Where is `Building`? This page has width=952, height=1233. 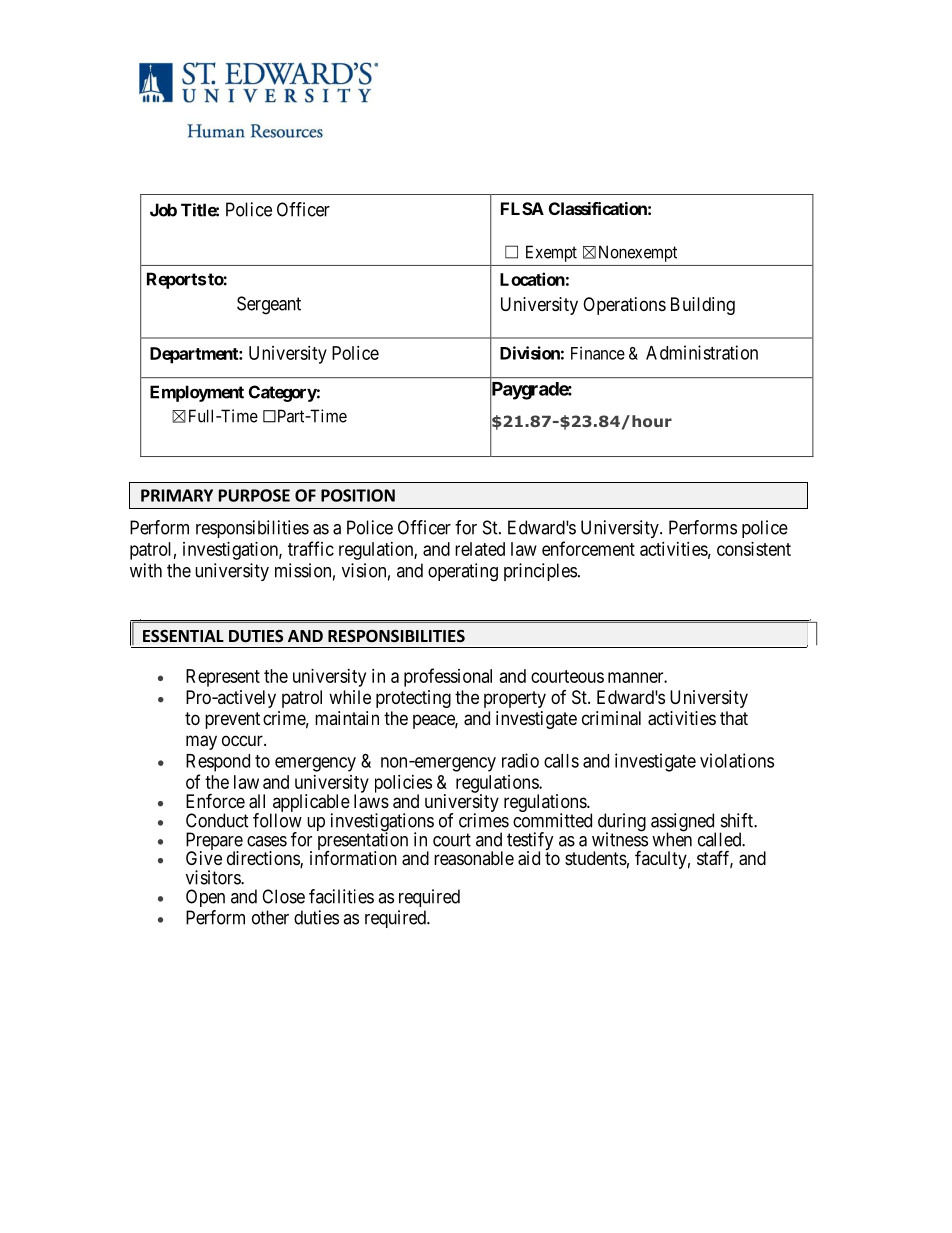
Building is located at coordinates (703, 306).
